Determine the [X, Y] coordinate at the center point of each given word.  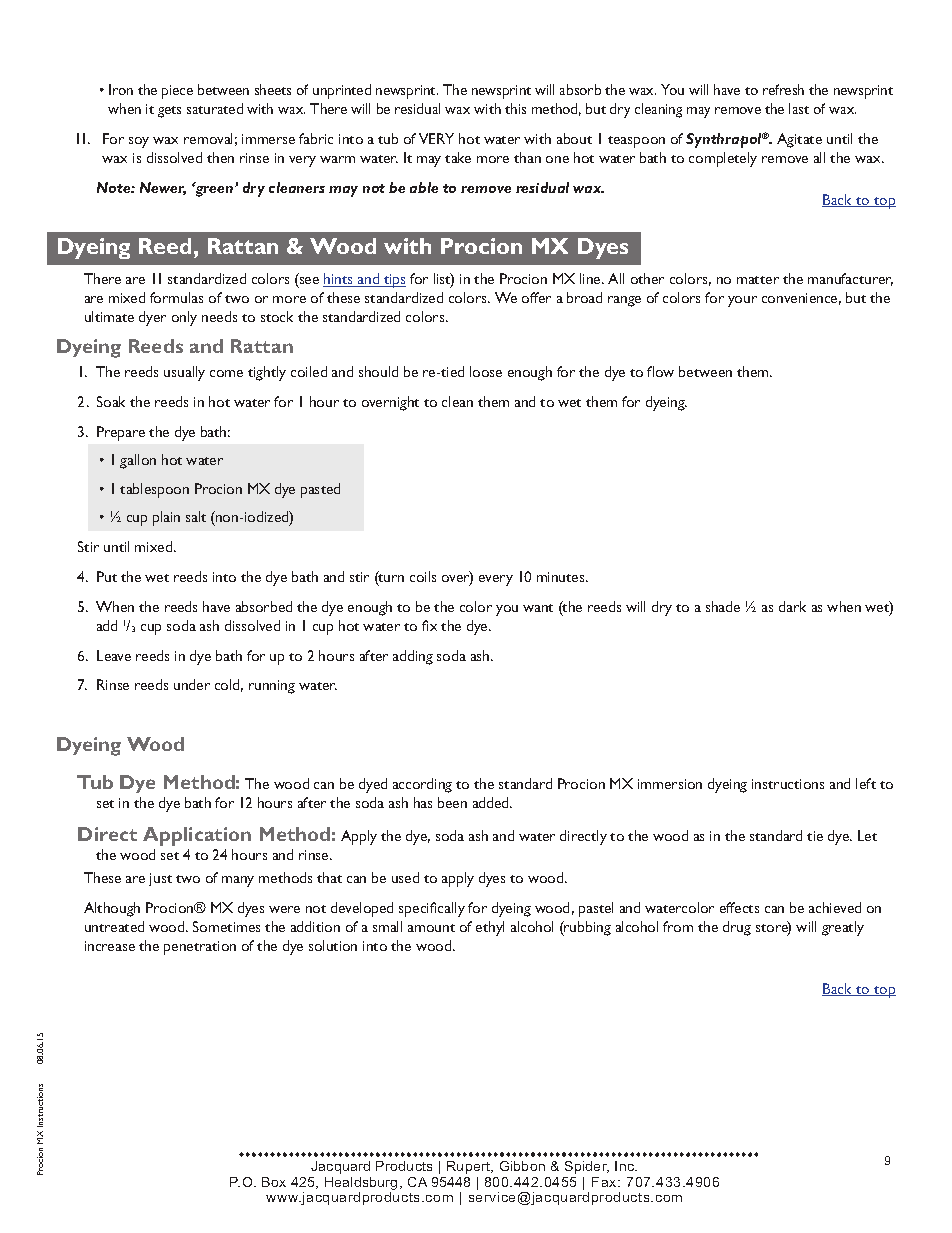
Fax [605, 1182]
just [160, 879]
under [192, 684]
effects [739, 907]
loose [486, 371]
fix [429, 625]
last [799, 108]
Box [274, 1182]
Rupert [470, 1167]
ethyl [490, 928]
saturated [215, 108]
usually [184, 373]
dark [792, 606]
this [515, 108]
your [742, 301]
